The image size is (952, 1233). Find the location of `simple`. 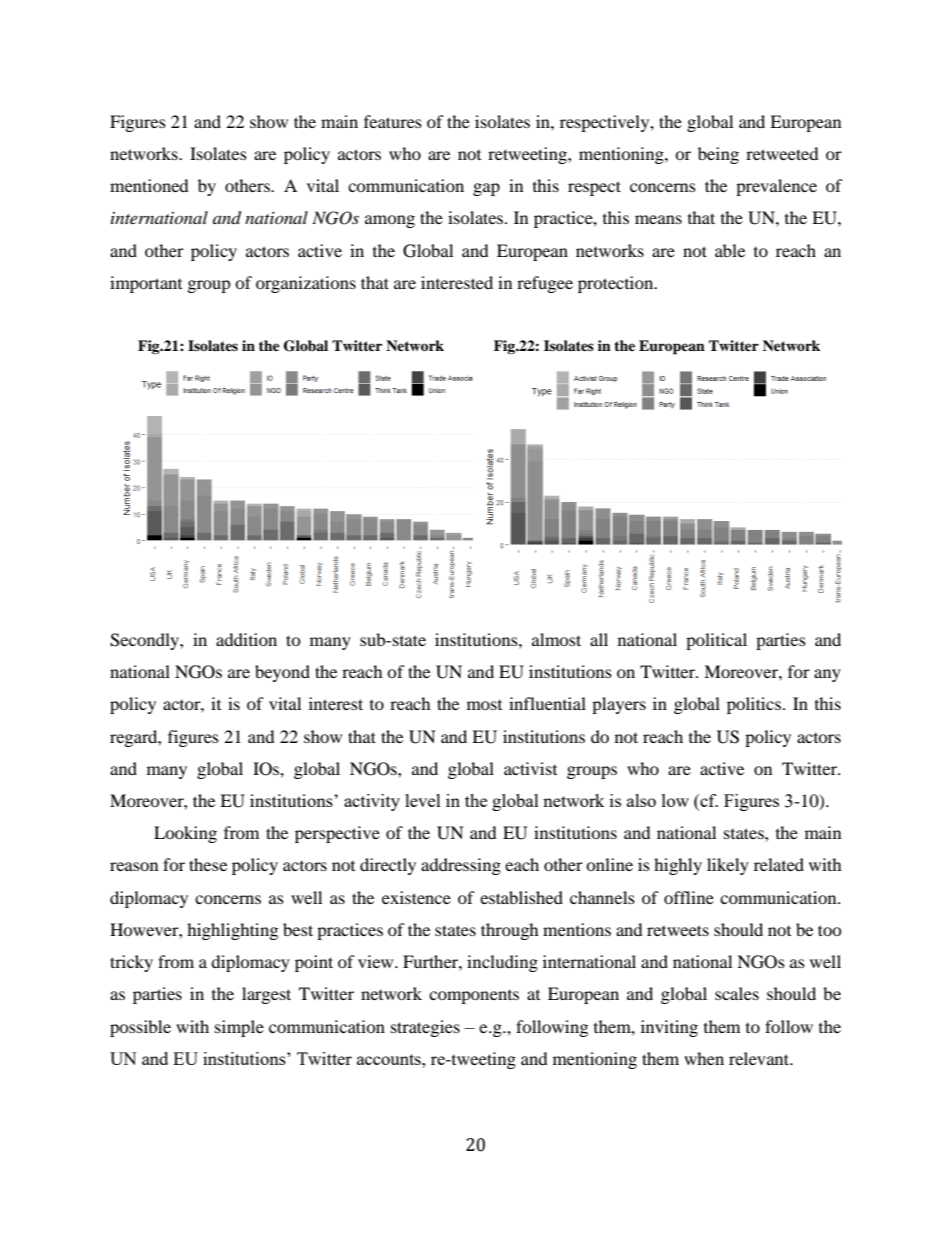

simple is located at coordinates (239, 1028).
